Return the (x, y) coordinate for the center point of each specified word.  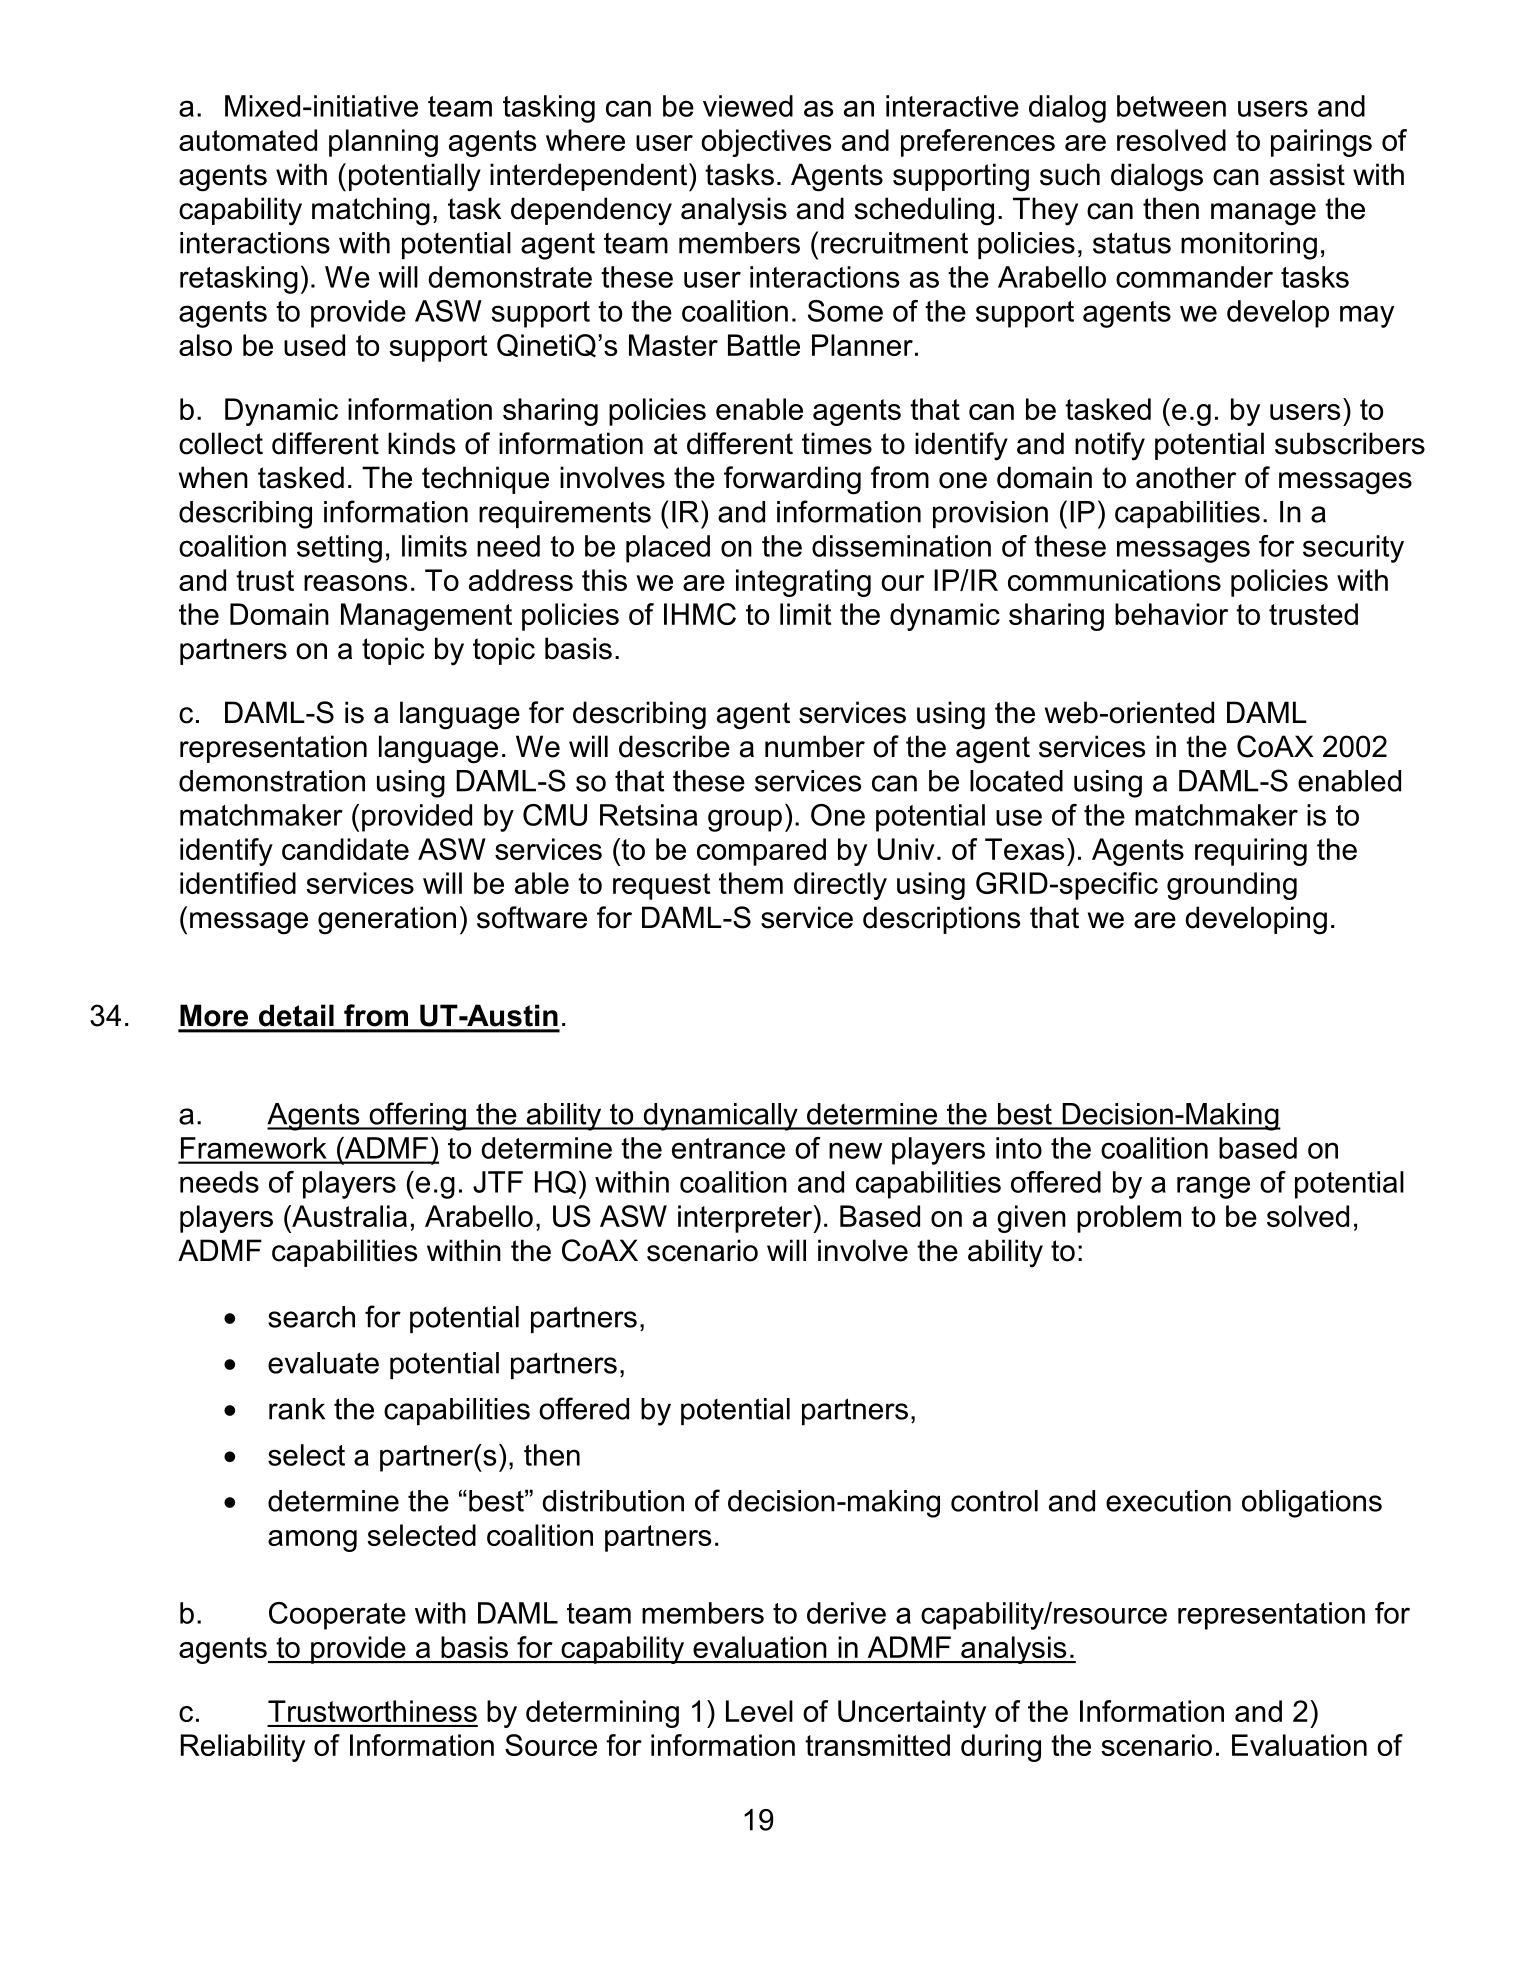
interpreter (746, 1219)
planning (383, 143)
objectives (766, 143)
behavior (1171, 614)
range (1213, 1187)
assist (1307, 174)
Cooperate (337, 1616)
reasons (355, 583)
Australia (348, 1216)
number (815, 746)
